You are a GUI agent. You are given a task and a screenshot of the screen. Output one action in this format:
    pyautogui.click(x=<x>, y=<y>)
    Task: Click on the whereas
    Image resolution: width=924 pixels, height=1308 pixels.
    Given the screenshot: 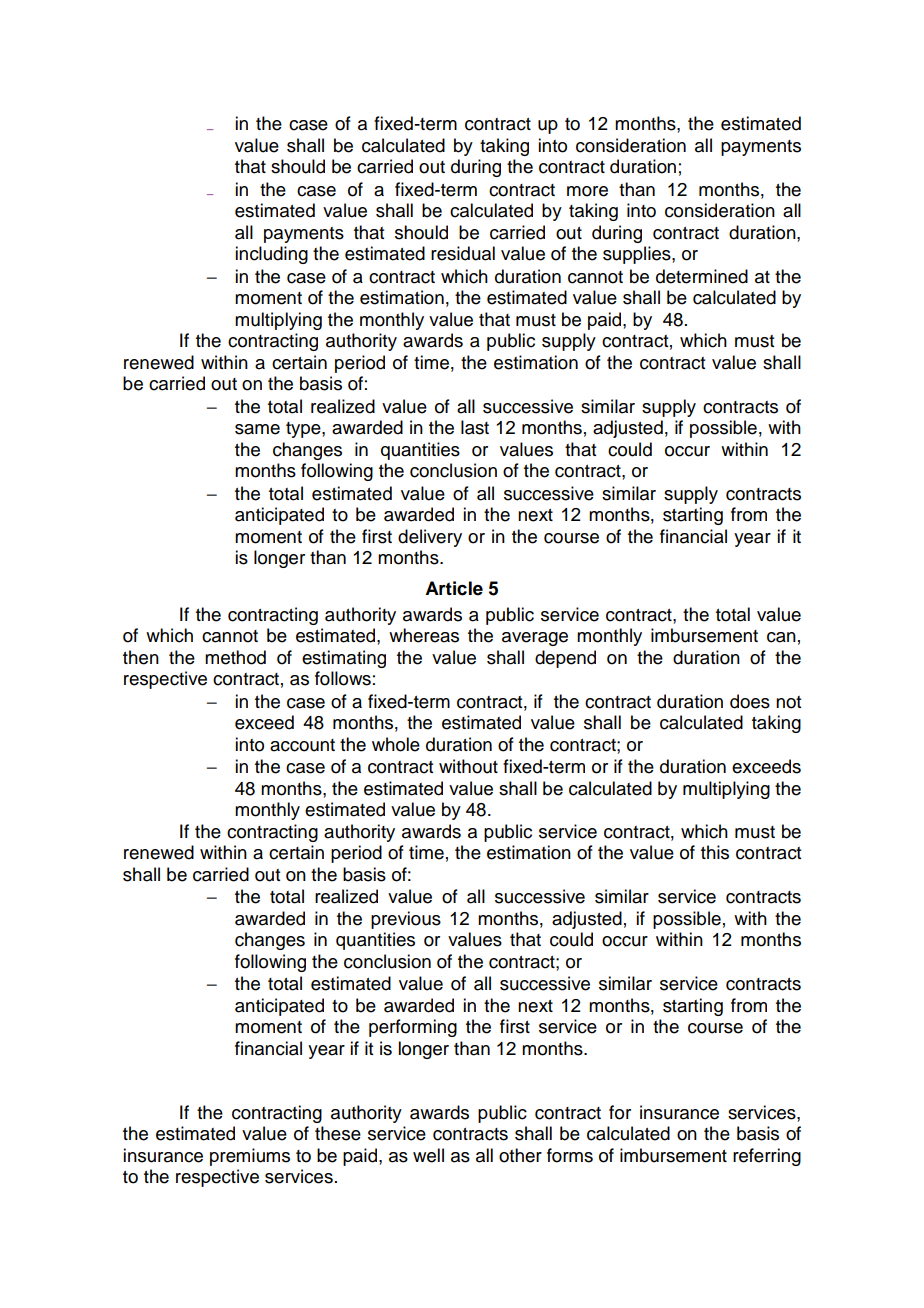 What is the action you would take?
    pyautogui.click(x=424, y=635)
